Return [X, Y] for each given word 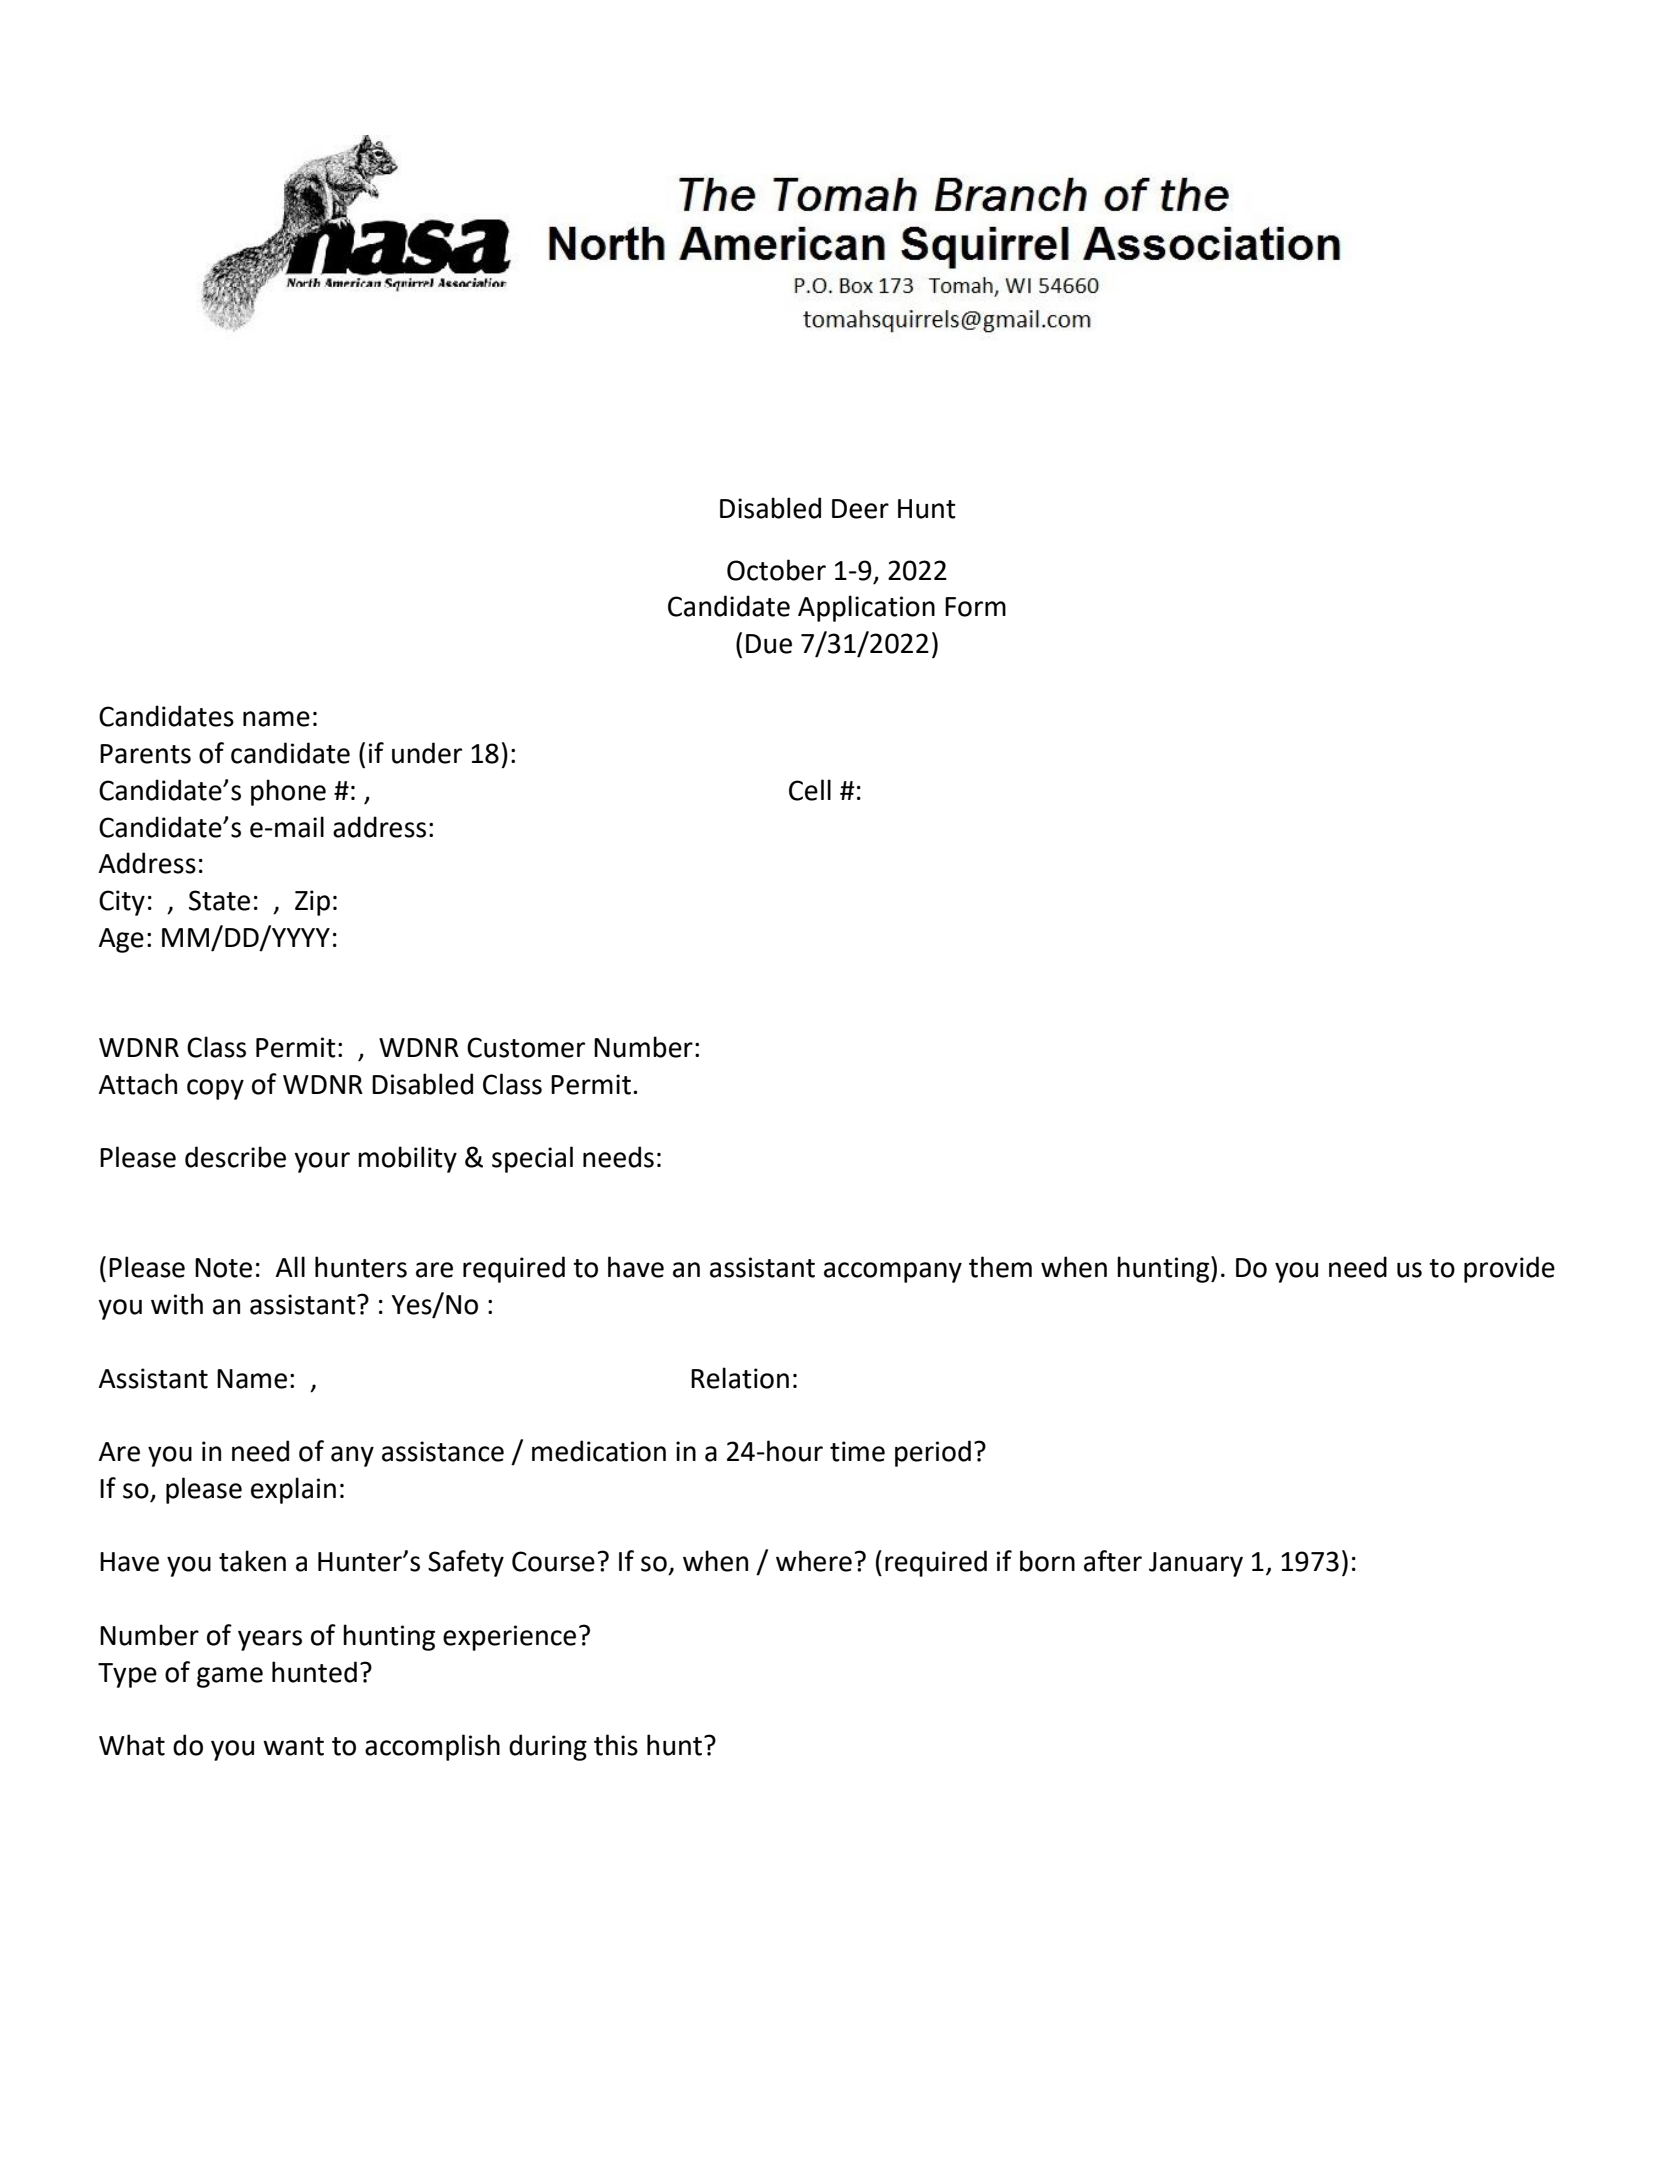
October [776, 570]
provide [1509, 1269]
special [532, 1159]
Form [975, 607]
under [427, 753]
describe [235, 1157]
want [293, 1746]
